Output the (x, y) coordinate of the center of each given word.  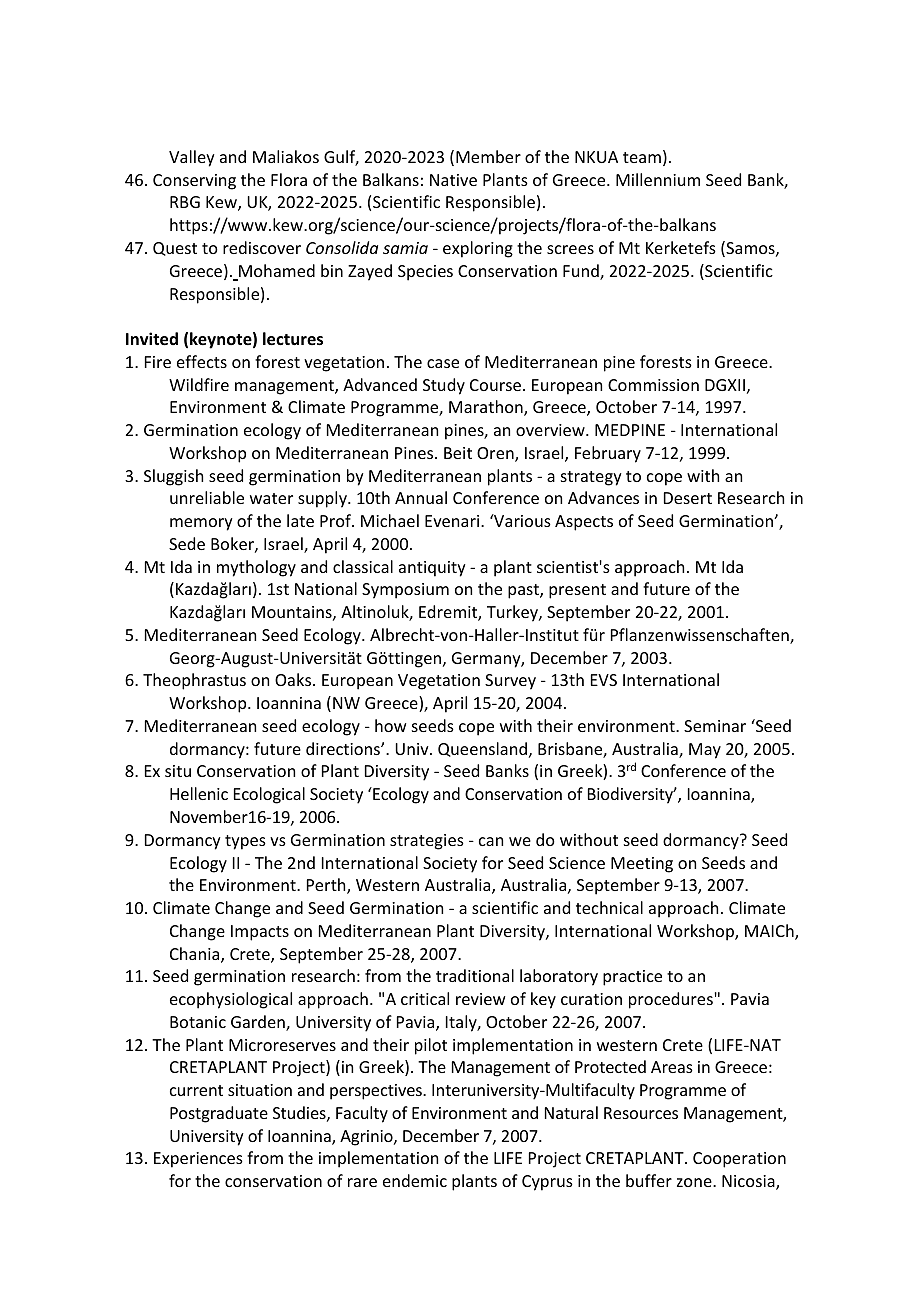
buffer (649, 1180)
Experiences (198, 1160)
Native (453, 180)
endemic (415, 1180)
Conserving (194, 182)
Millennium (658, 179)
